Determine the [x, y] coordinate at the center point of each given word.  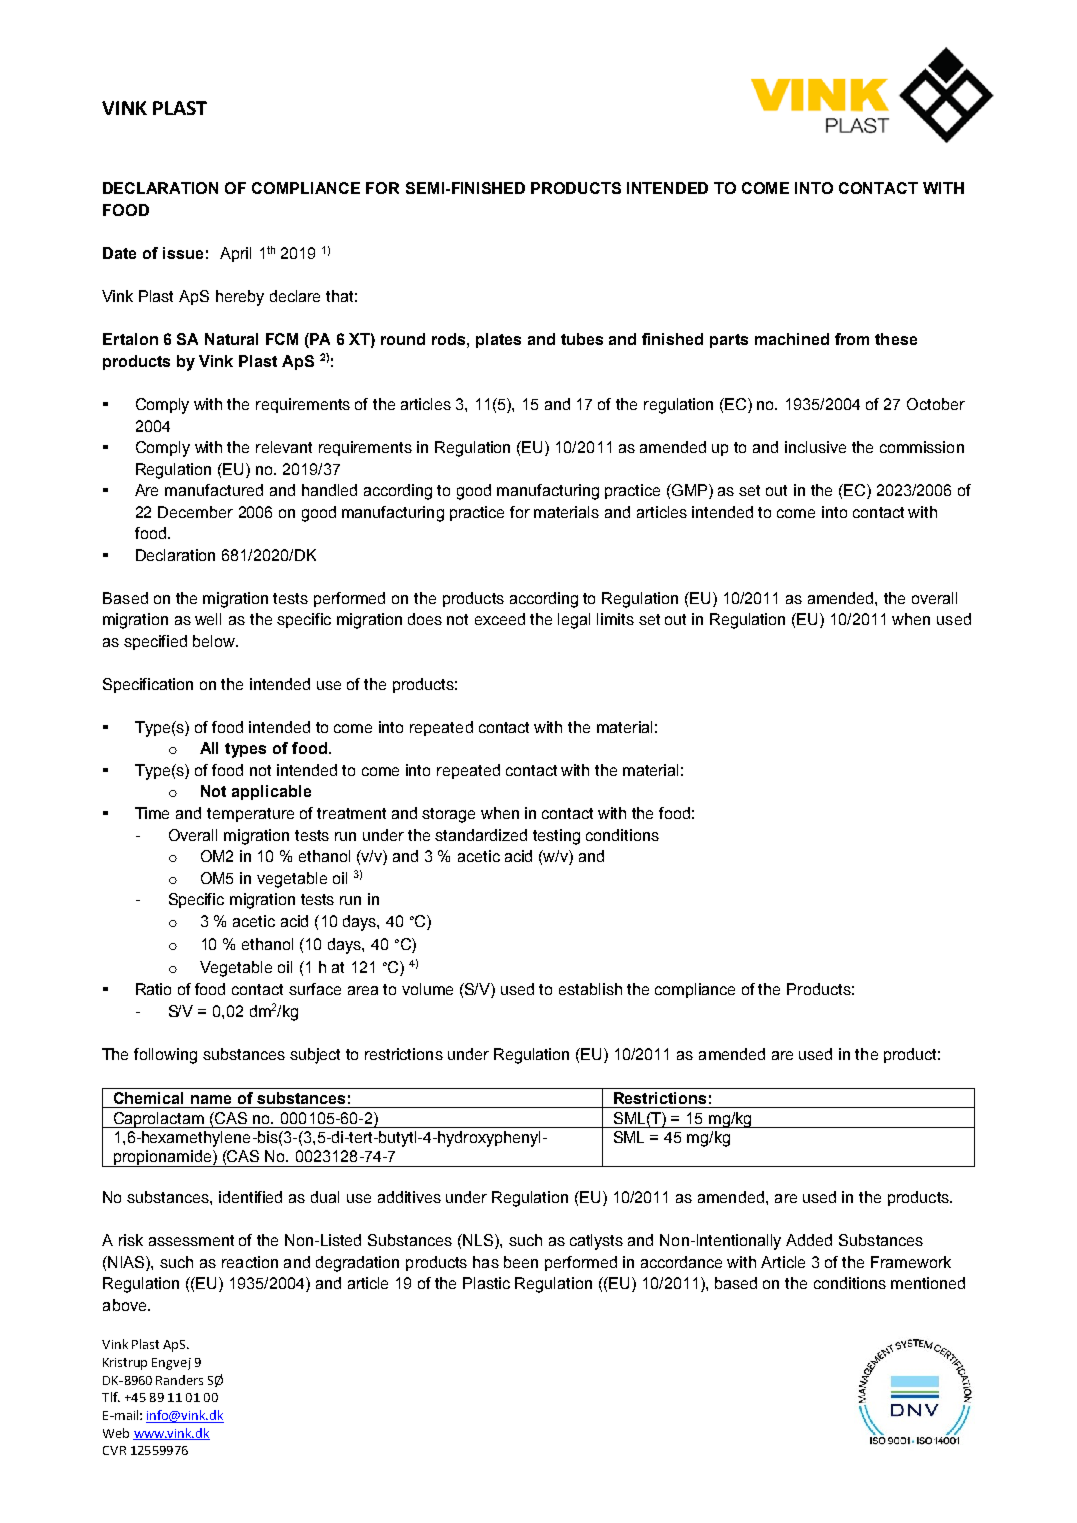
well [208, 619]
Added [809, 1240]
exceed [500, 619]
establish [590, 989]
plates [498, 340]
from [852, 339]
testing [556, 837]
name [211, 1099]
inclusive [815, 447]
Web [116, 1433]
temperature [250, 815]
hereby [240, 298]
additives [409, 1197]
